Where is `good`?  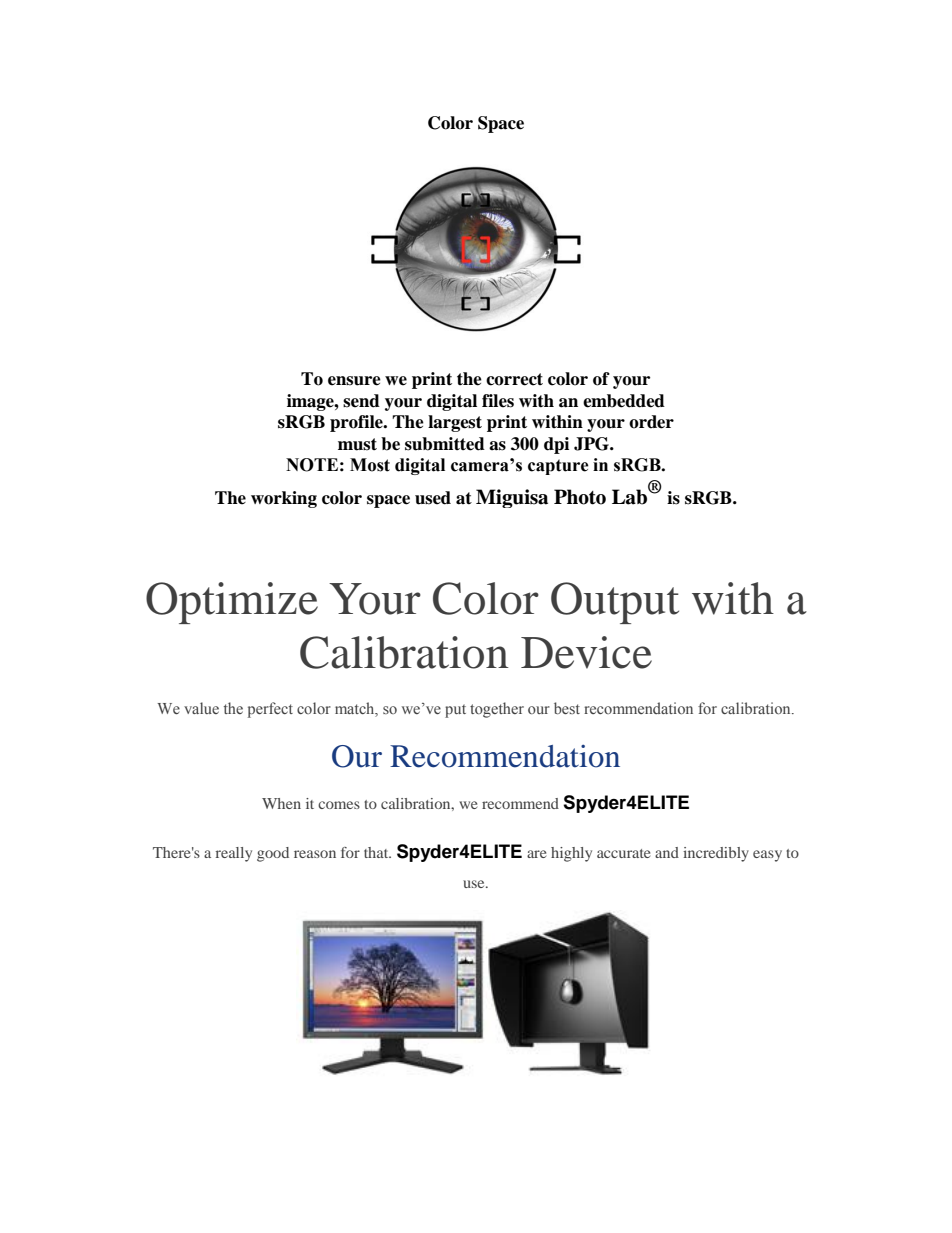 good is located at coordinates (273, 854).
